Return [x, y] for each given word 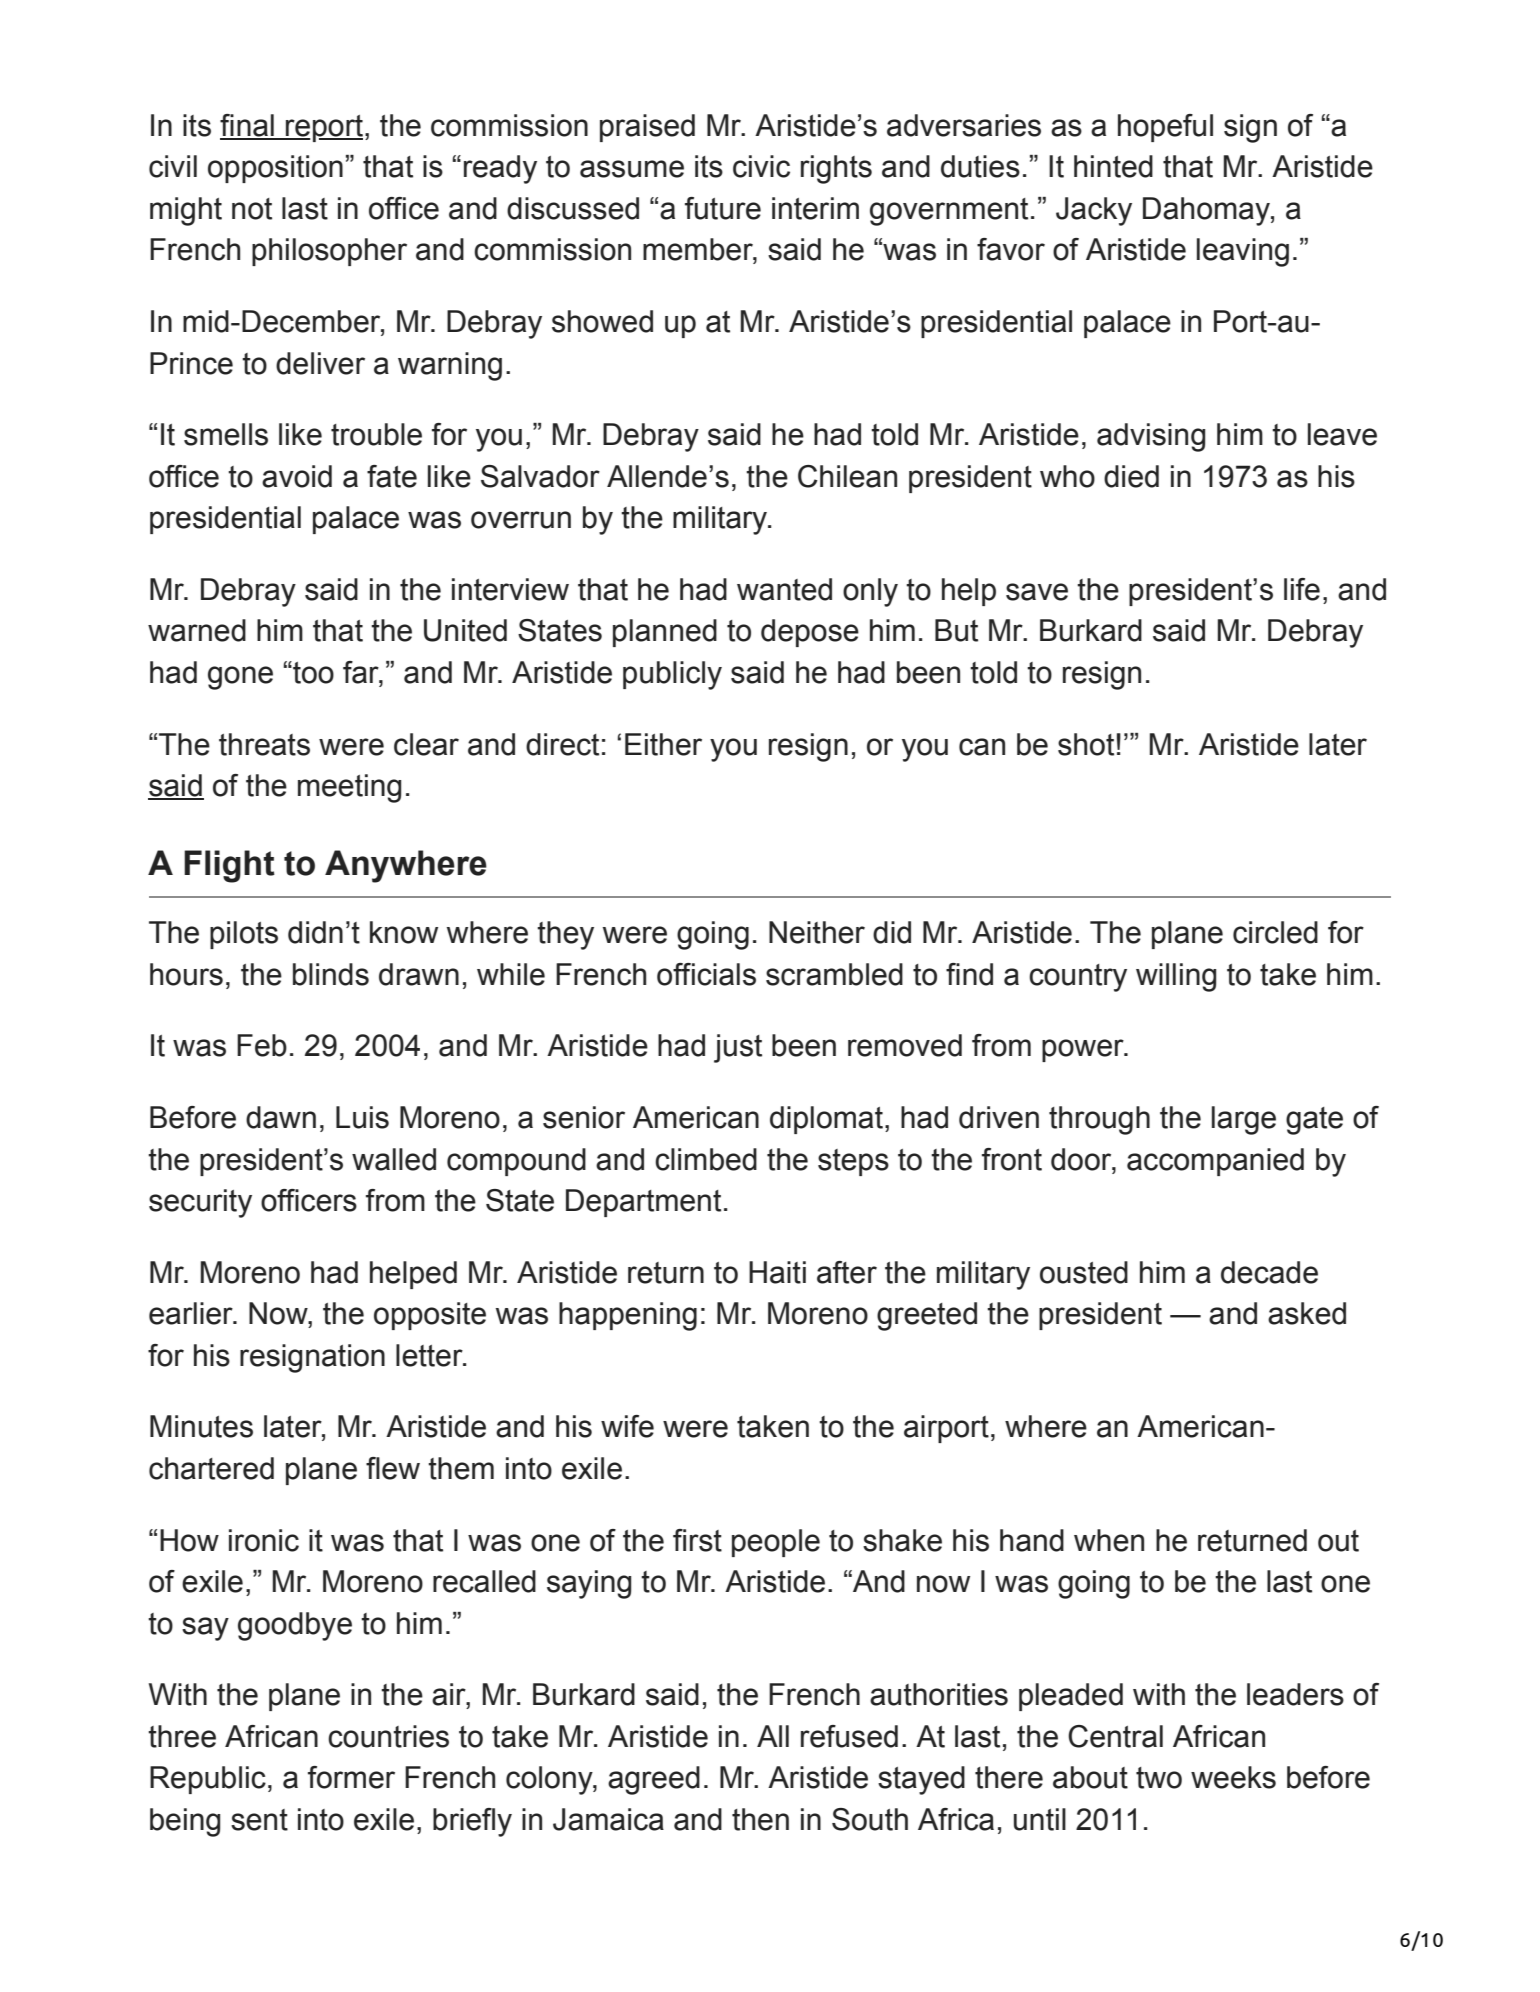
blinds [331, 974]
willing [1176, 977]
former [351, 1777]
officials [706, 974]
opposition [275, 169]
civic [761, 166]
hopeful [1165, 128]
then [760, 1819]
